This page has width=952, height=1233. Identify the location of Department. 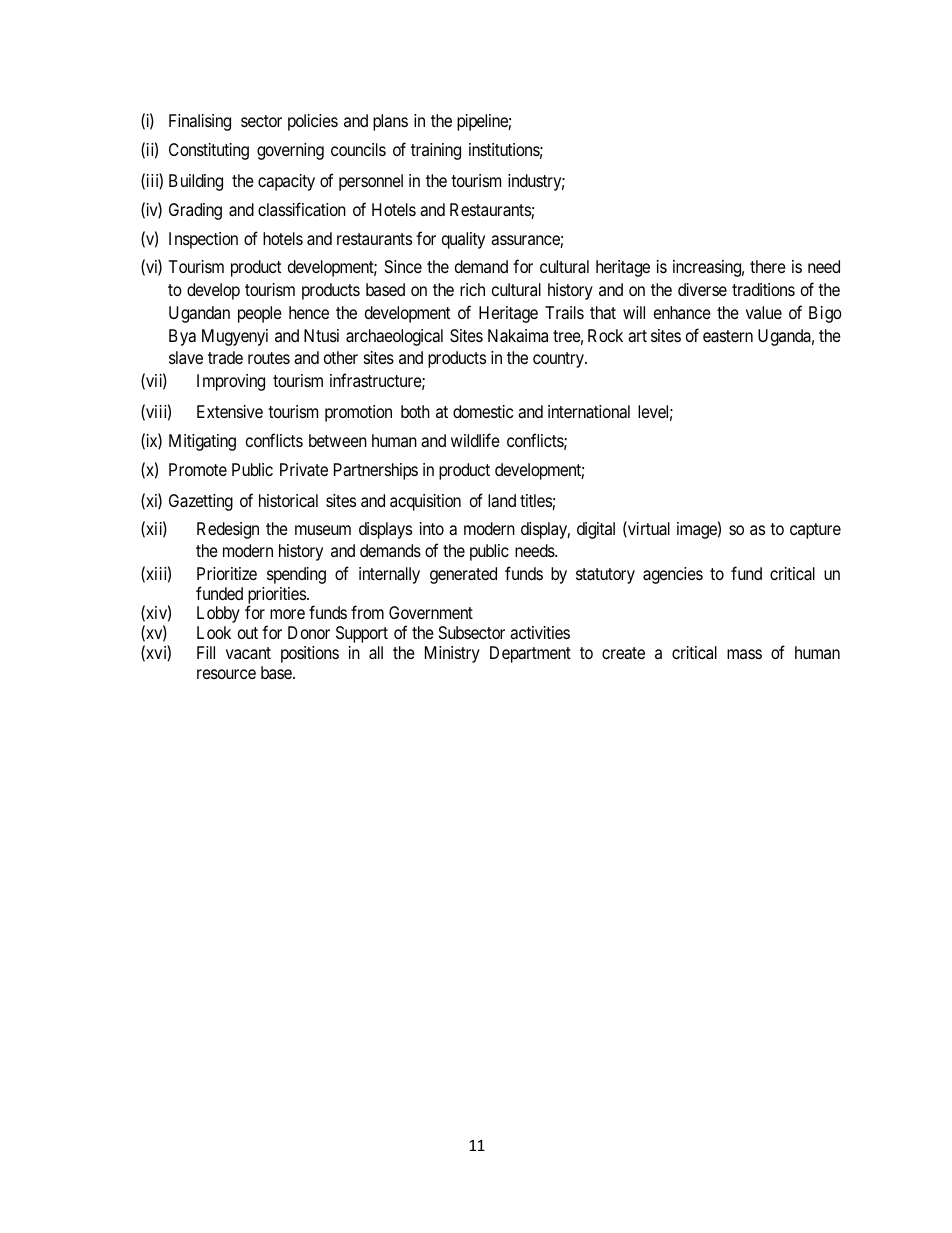
(530, 654).
